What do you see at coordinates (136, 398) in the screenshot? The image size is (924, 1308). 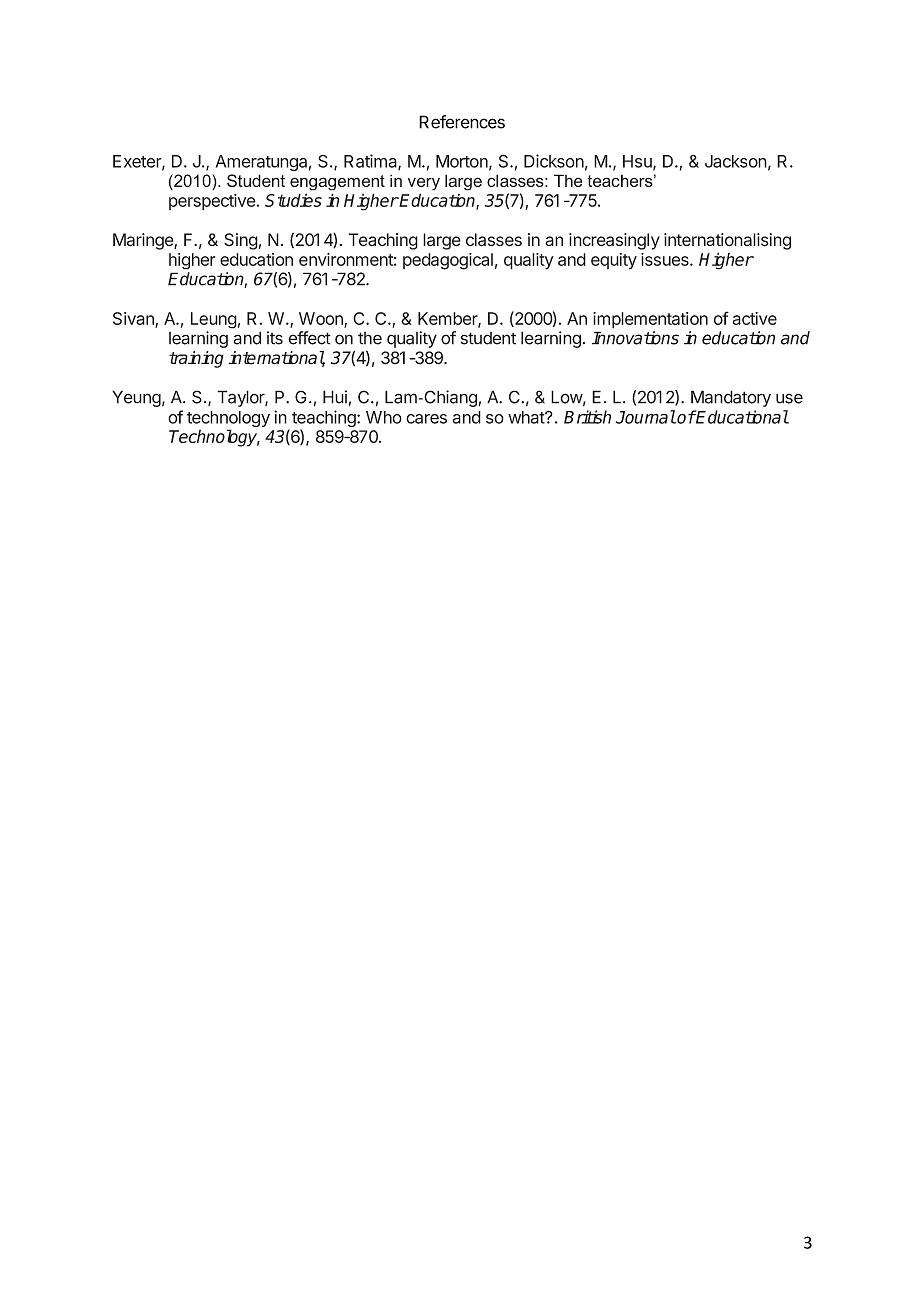 I see `Yeung` at bounding box center [136, 398].
